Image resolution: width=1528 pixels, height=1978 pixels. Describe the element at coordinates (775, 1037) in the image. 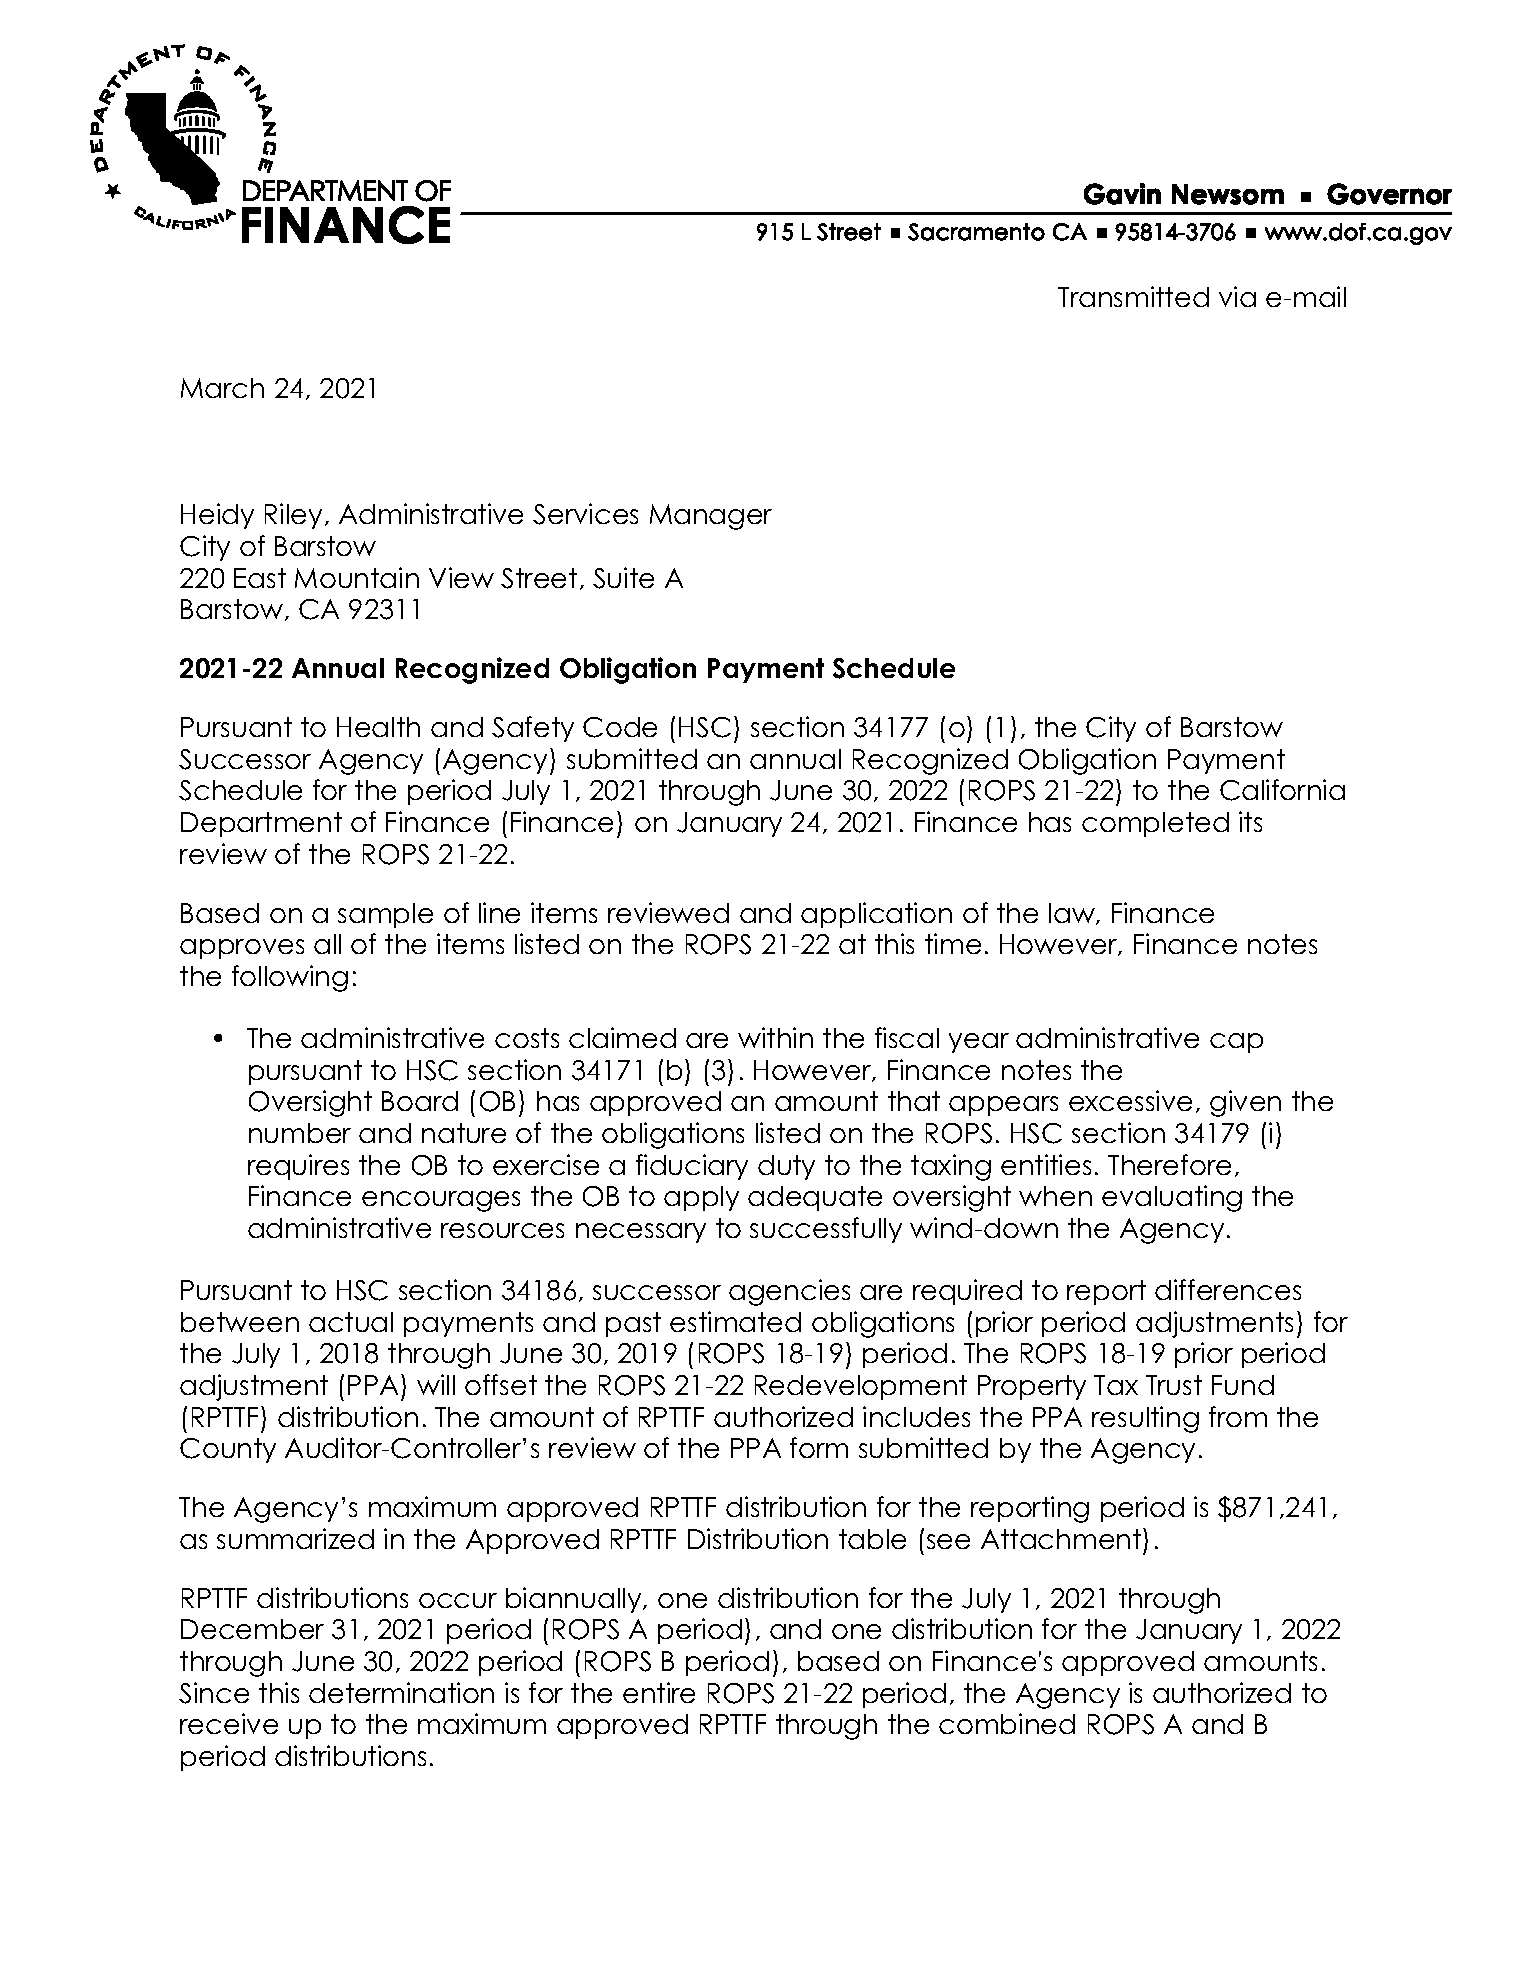

I see `within` at that location.
